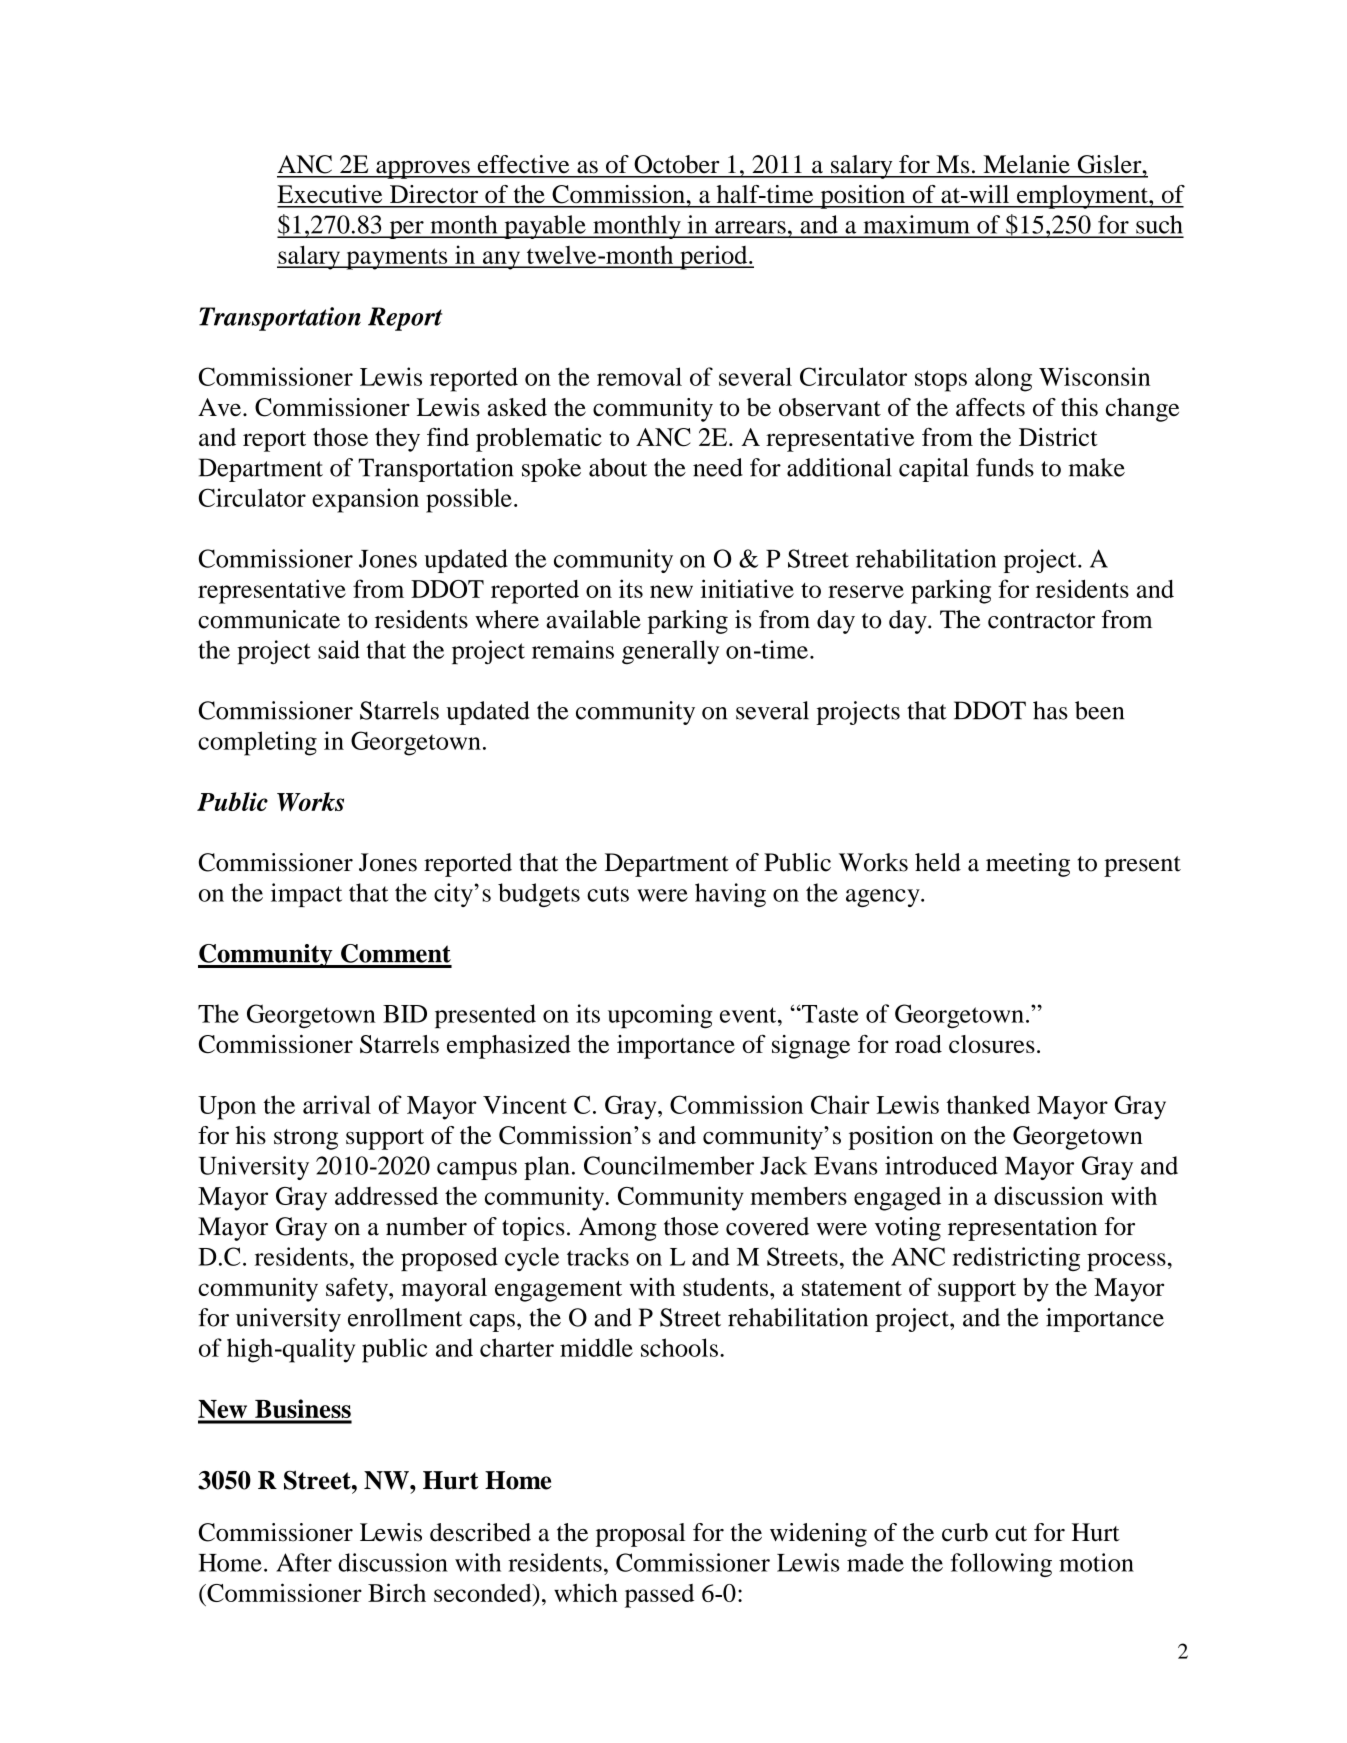  Describe the element at coordinates (304, 1562) in the page. I see `After` at that location.
